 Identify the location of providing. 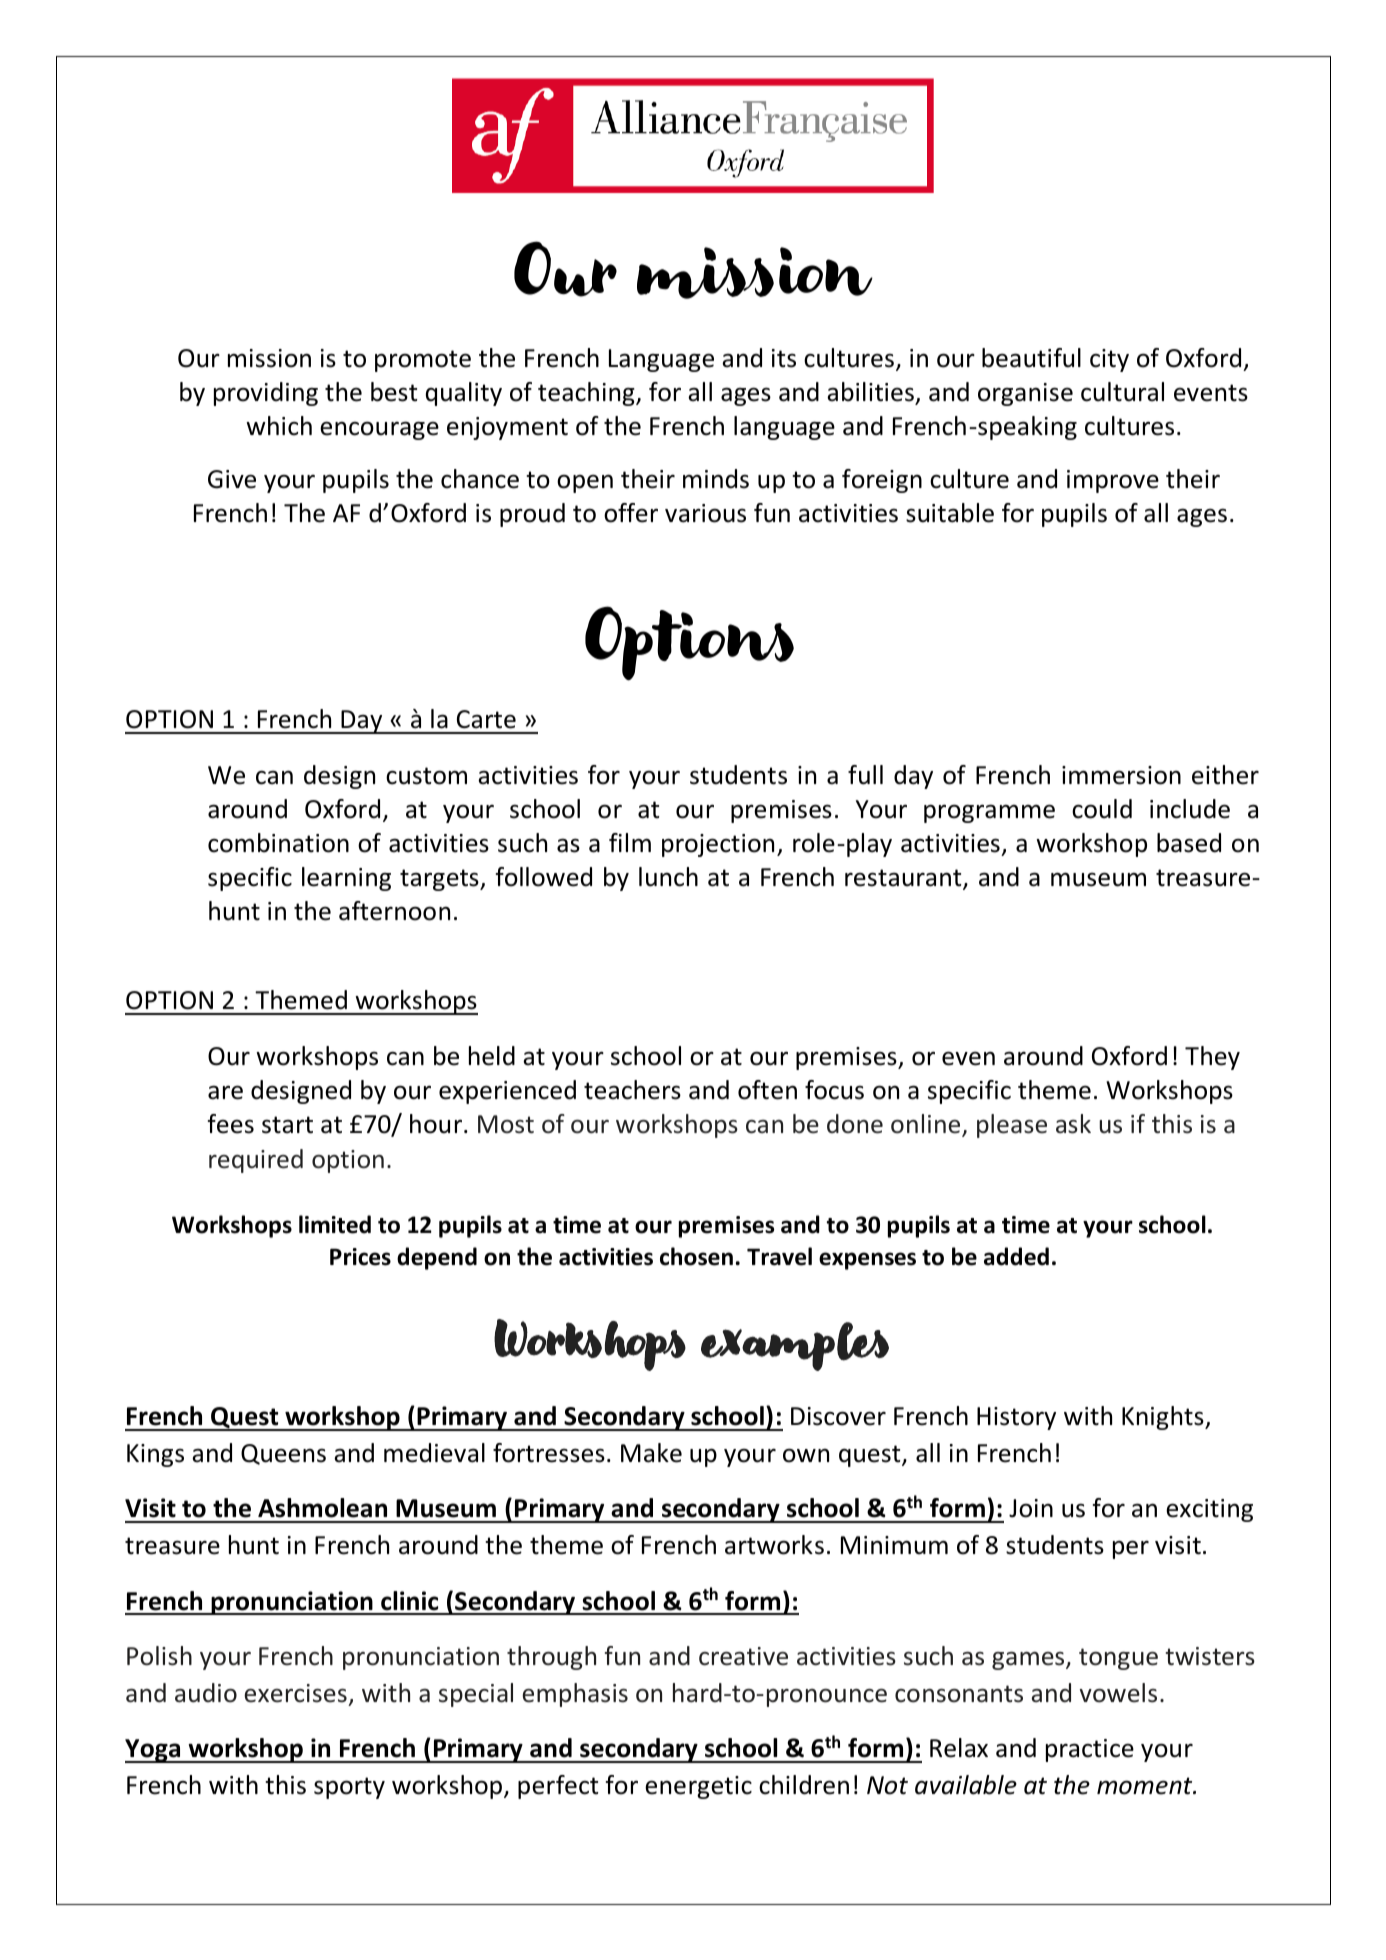
(266, 394).
